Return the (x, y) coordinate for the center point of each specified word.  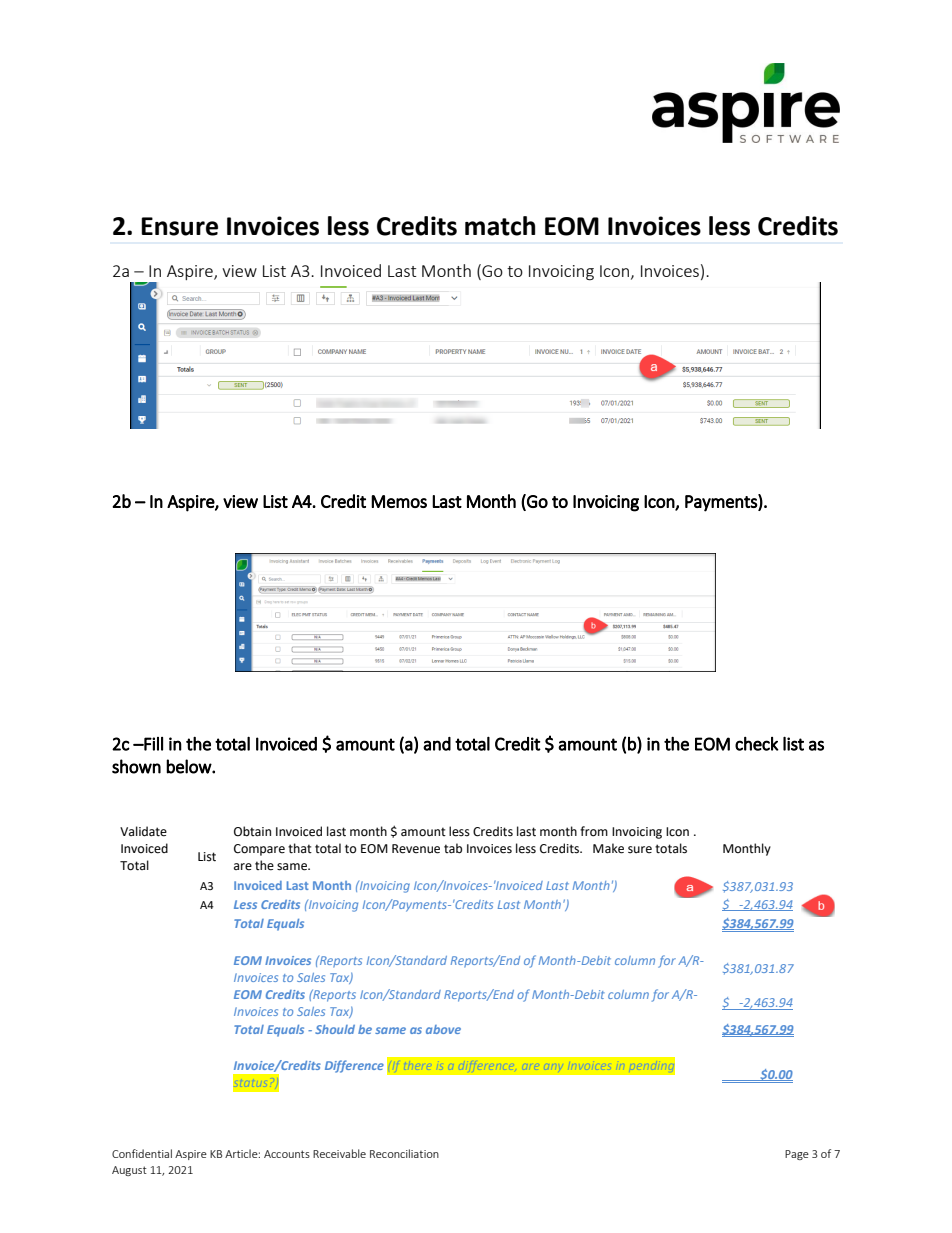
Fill (152, 744)
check (757, 744)
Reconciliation (404, 1153)
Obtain (252, 831)
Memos (399, 501)
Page (797, 1155)
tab (453, 848)
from (594, 831)
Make (608, 848)
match (500, 226)
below (189, 766)
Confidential (142, 1153)
